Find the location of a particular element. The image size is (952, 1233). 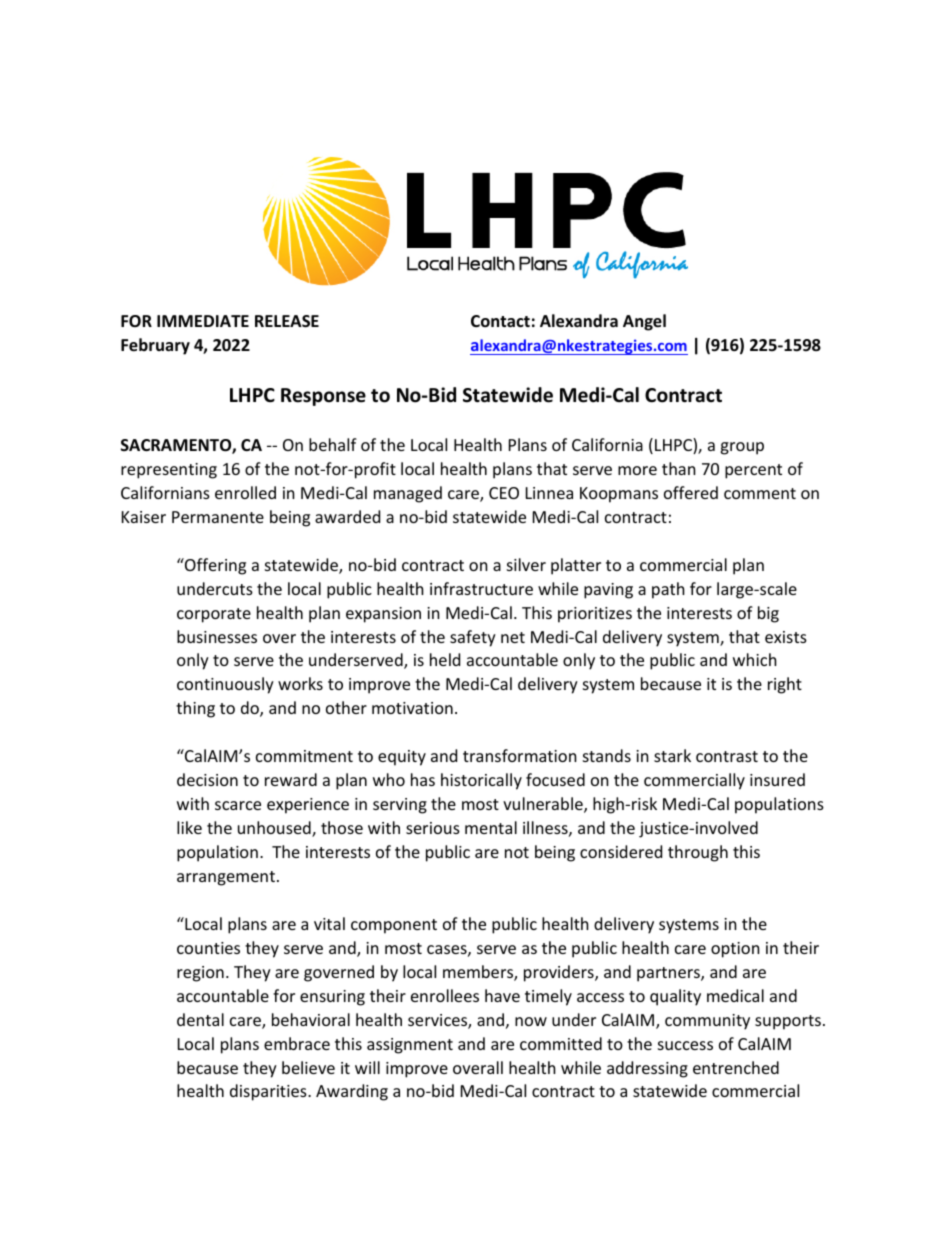

February is located at coordinates (155, 346).
